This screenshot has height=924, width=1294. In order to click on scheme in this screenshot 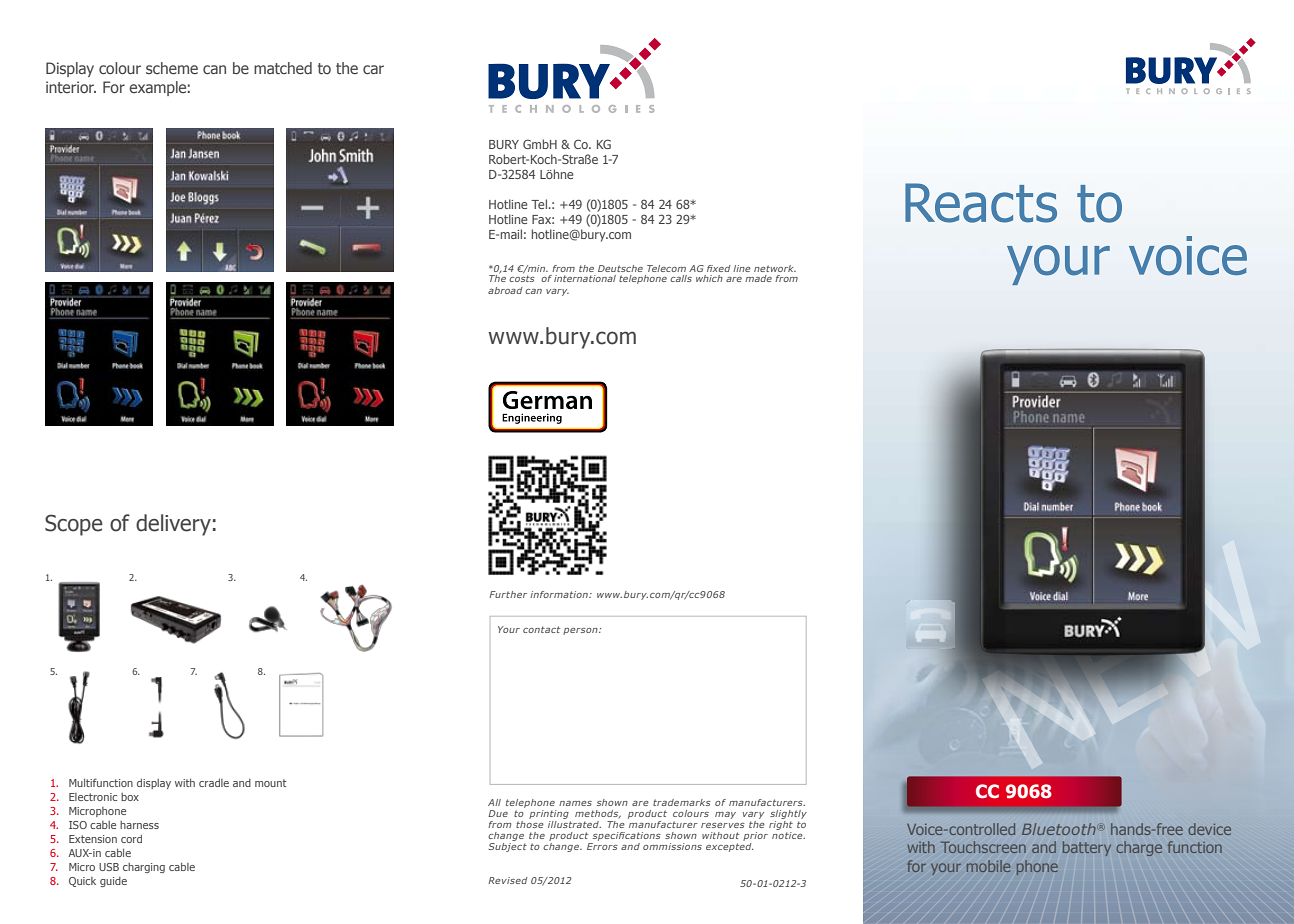, I will do `click(172, 68)`.
